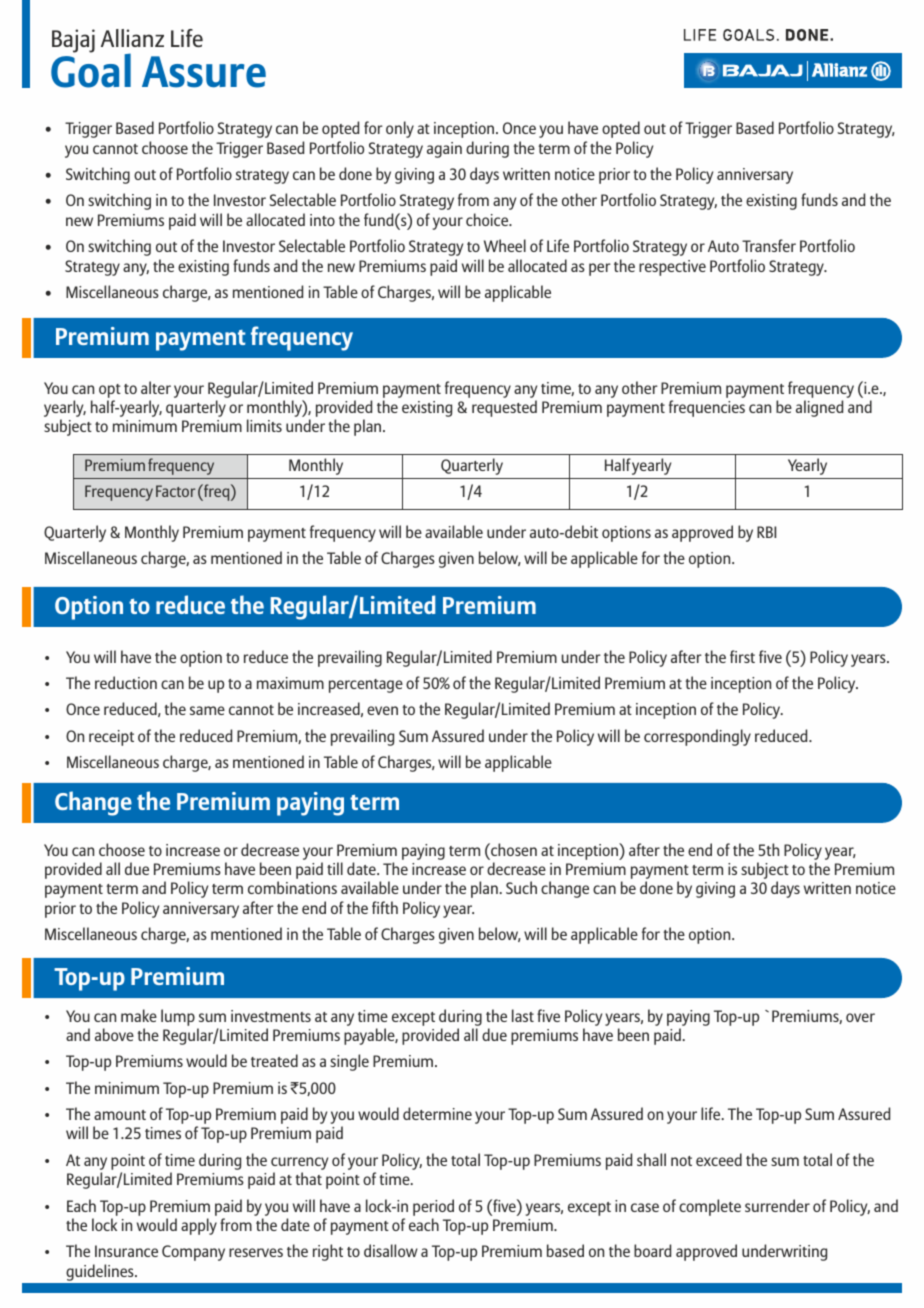 The width and height of the screenshot is (924, 1308). Describe the element at coordinates (126, 682) in the screenshot. I see `reduction` at that location.
